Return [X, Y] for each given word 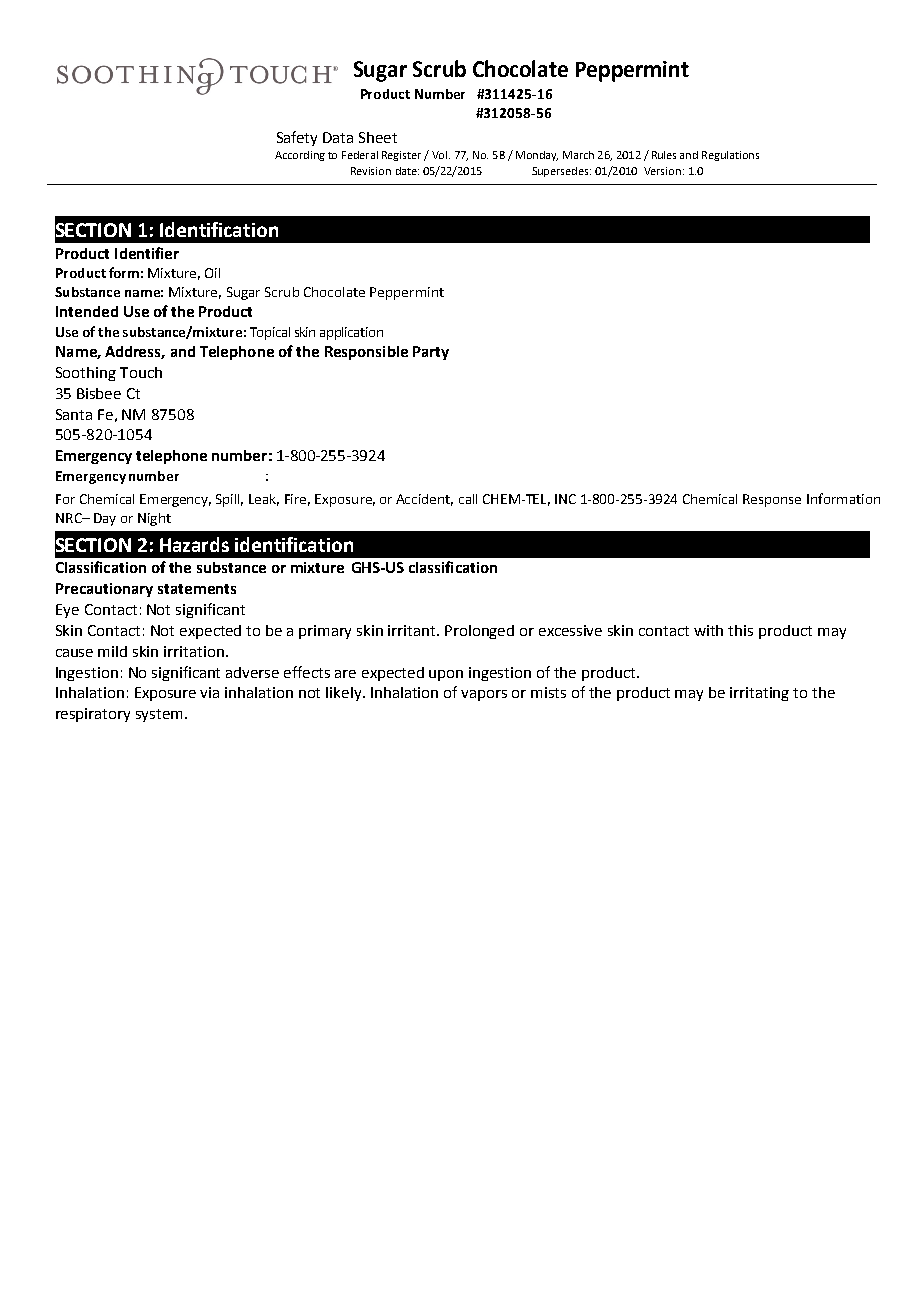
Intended [87, 311]
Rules [664, 155]
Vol [441, 155]
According [300, 156]
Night [154, 519]
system [161, 715]
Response [772, 500]
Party [431, 353]
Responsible [366, 353]
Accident [424, 500]
